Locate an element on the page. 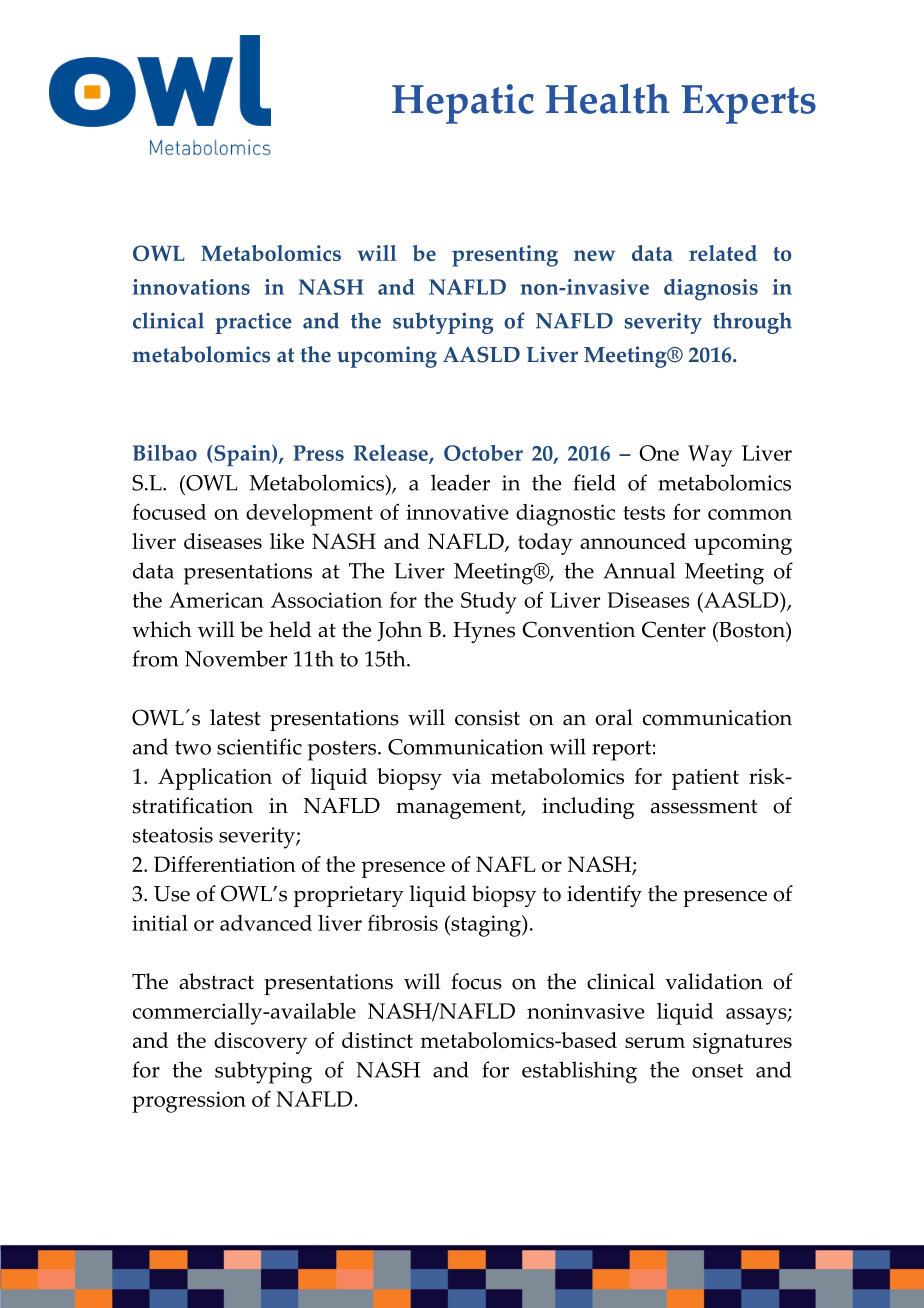  Experts is located at coordinates (748, 104).
